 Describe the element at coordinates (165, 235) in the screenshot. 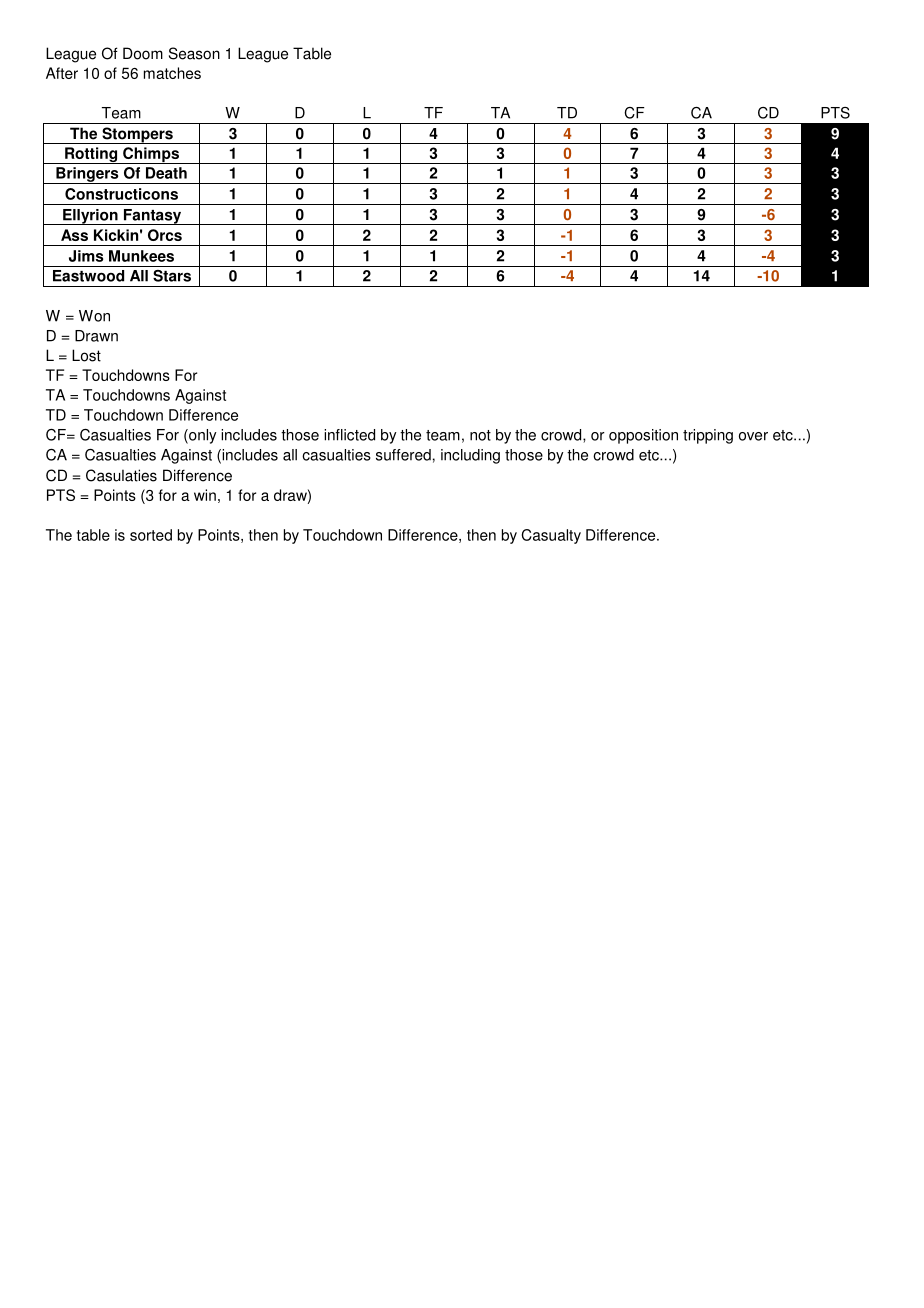

I see `Orcs` at that location.
